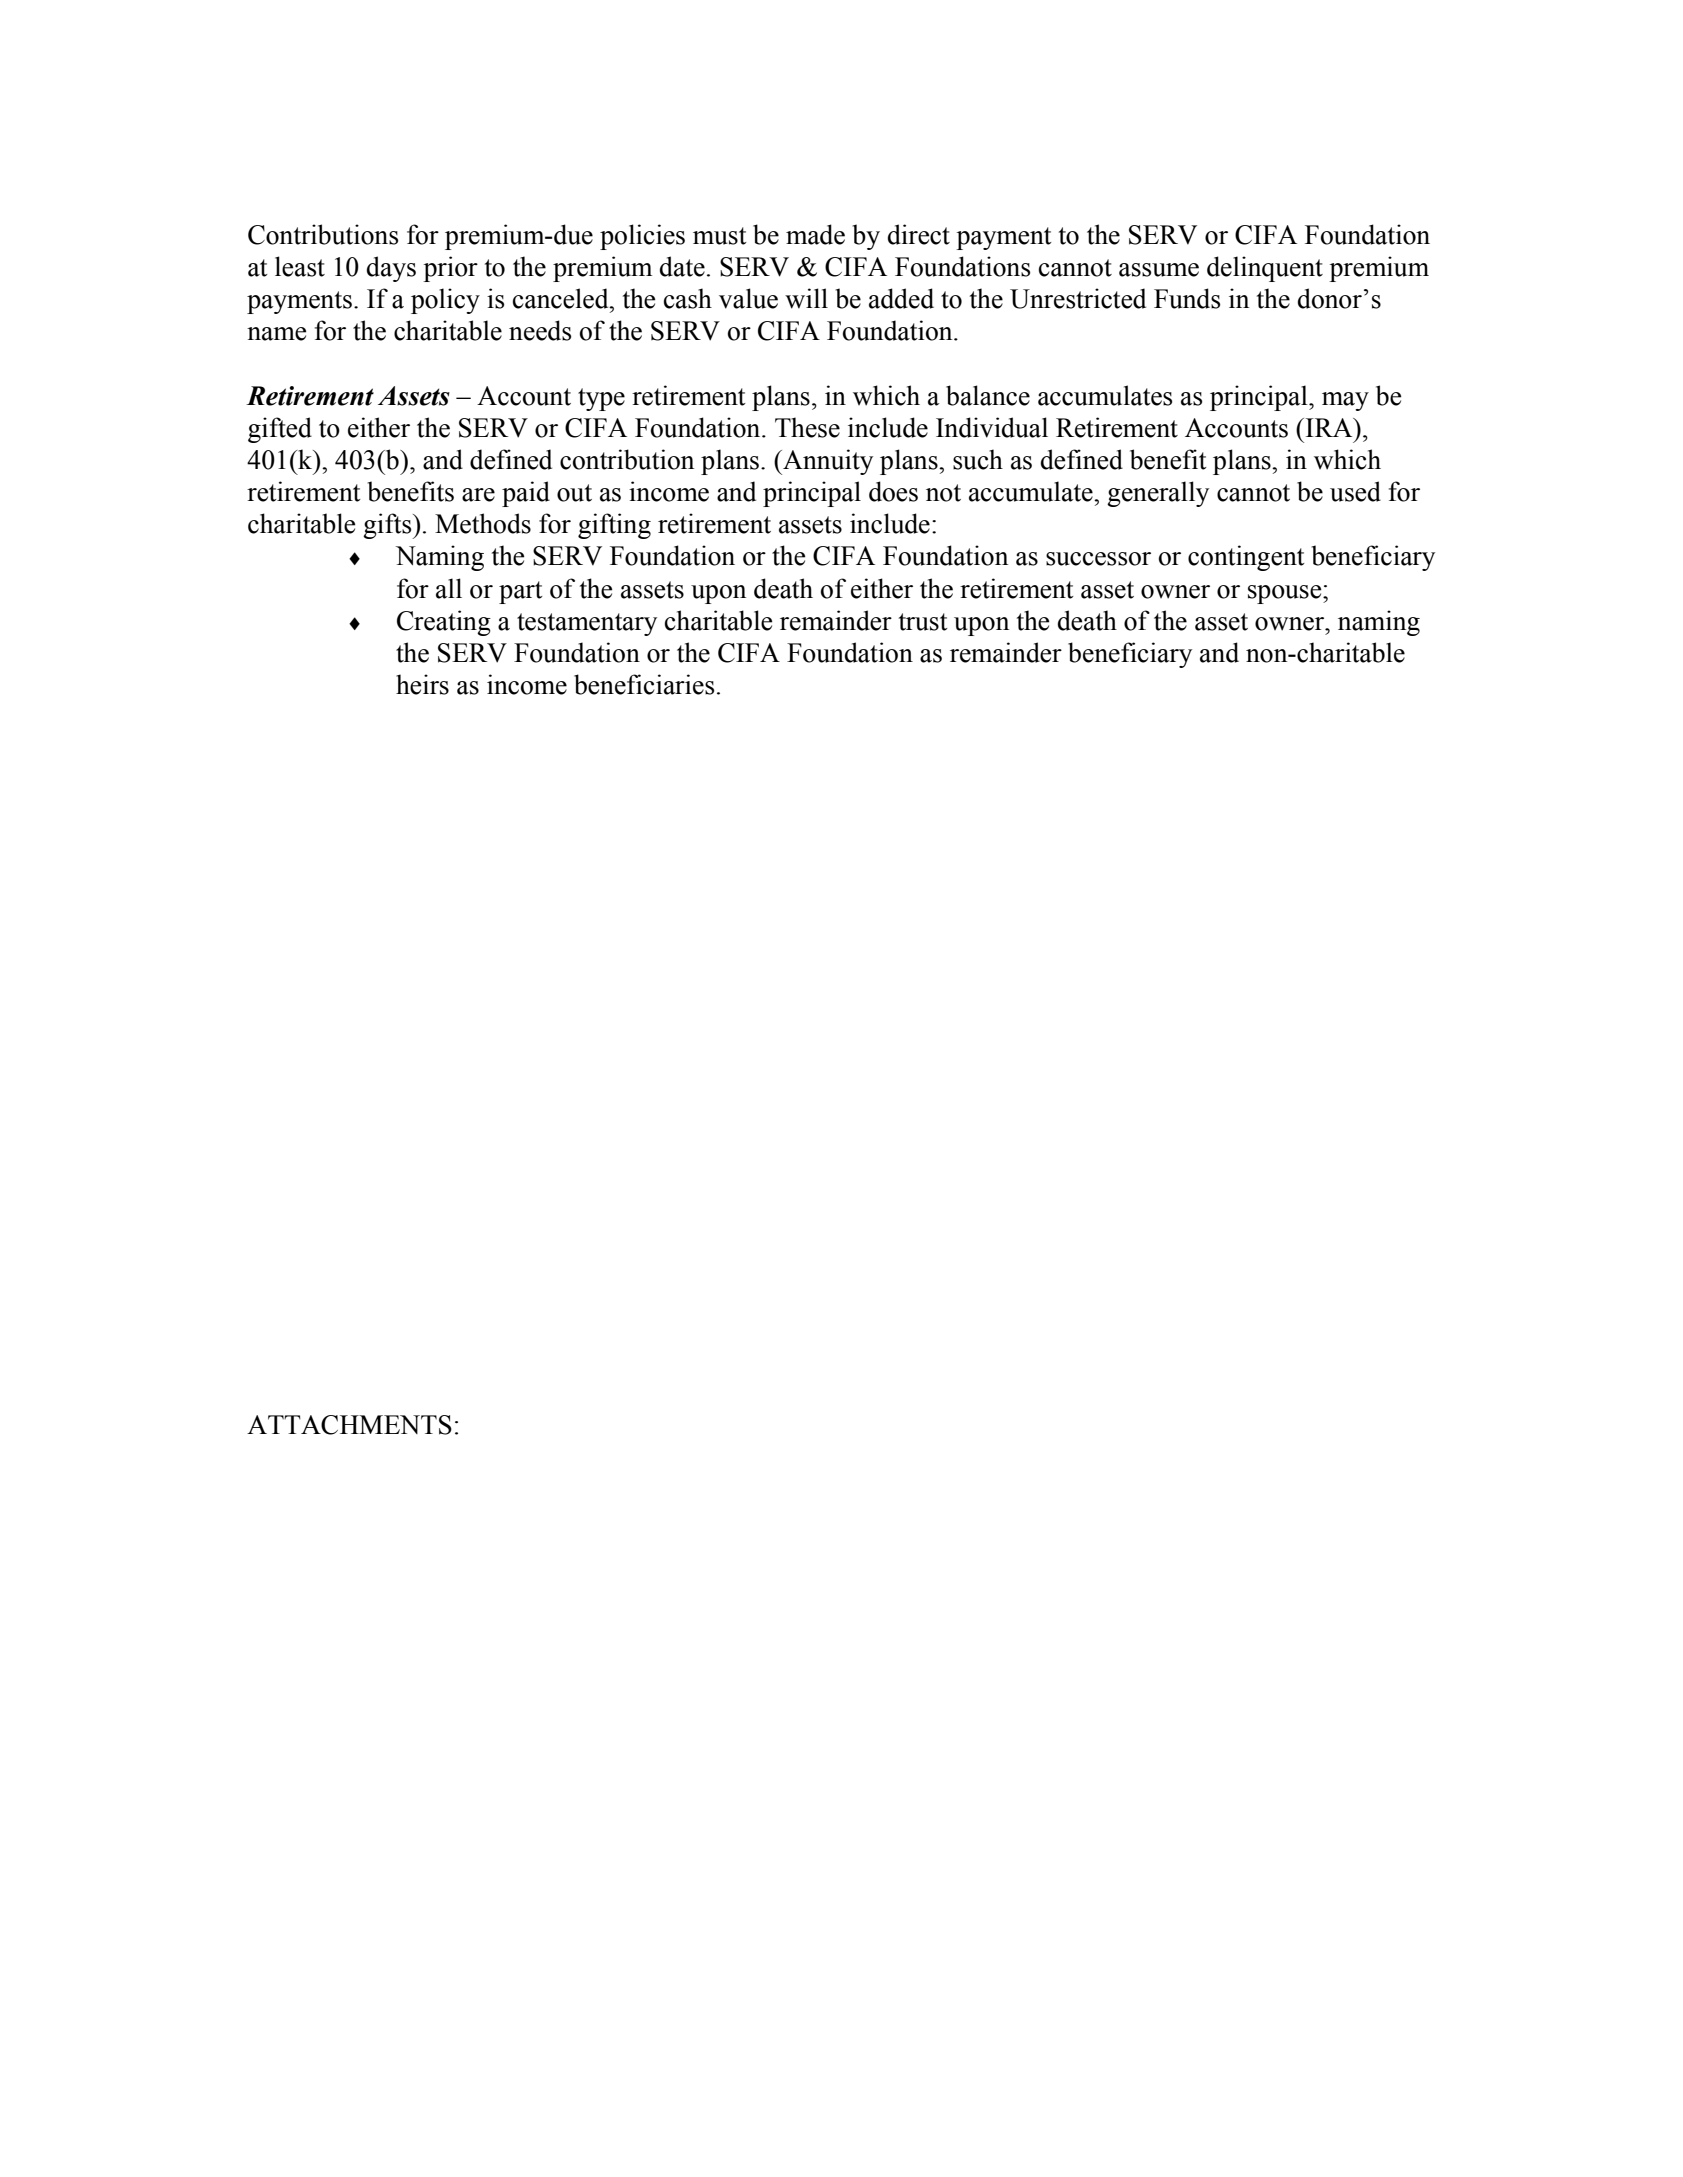  I want to click on trust, so click(923, 622).
